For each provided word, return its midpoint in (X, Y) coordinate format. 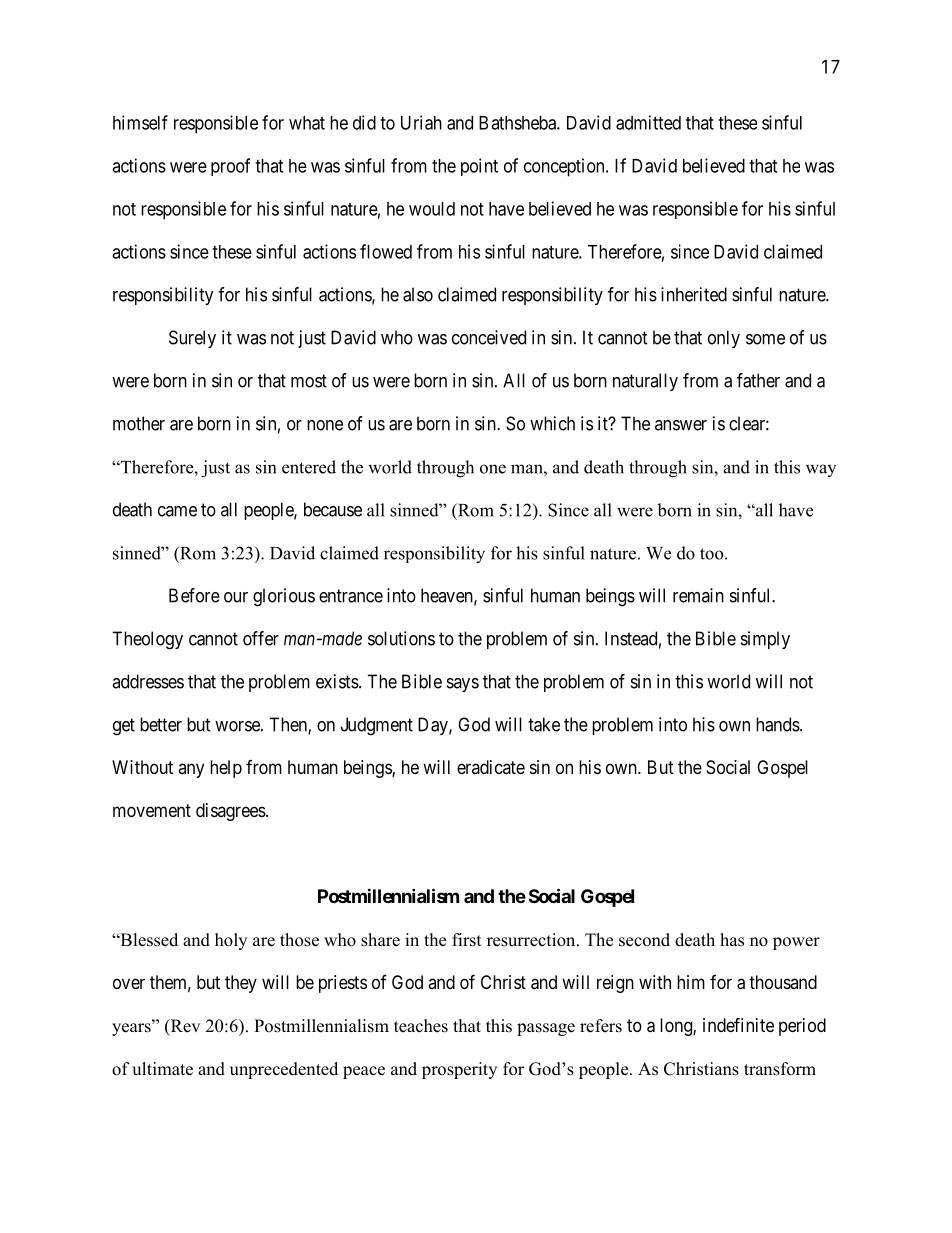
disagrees (231, 812)
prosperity (459, 1070)
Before (194, 595)
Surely (192, 339)
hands (778, 724)
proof (230, 167)
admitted (648, 122)
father (758, 380)
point (479, 167)
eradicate (491, 767)
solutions (401, 638)
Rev (184, 1027)
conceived (489, 337)
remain (698, 595)
